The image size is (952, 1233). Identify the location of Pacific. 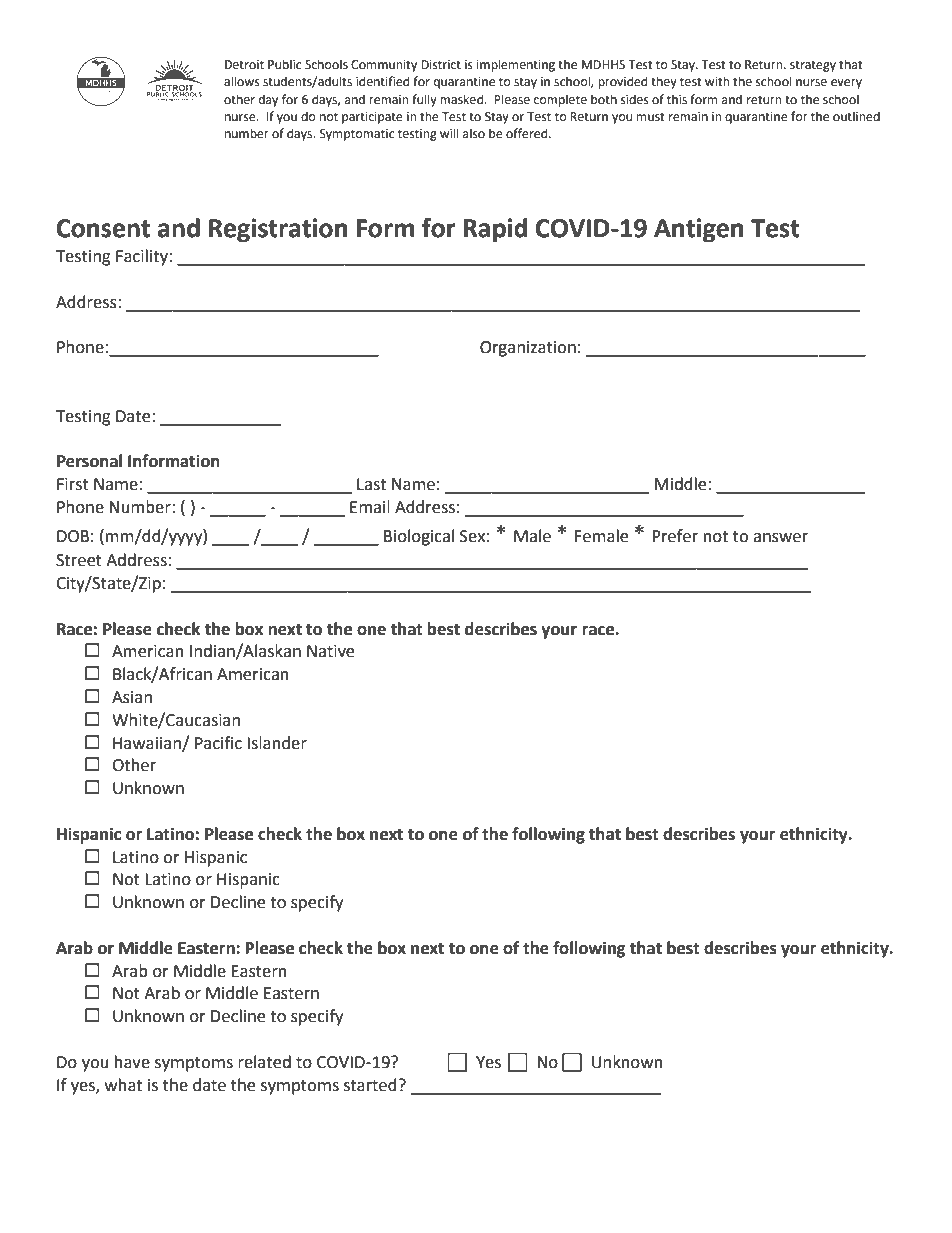
(218, 743).
